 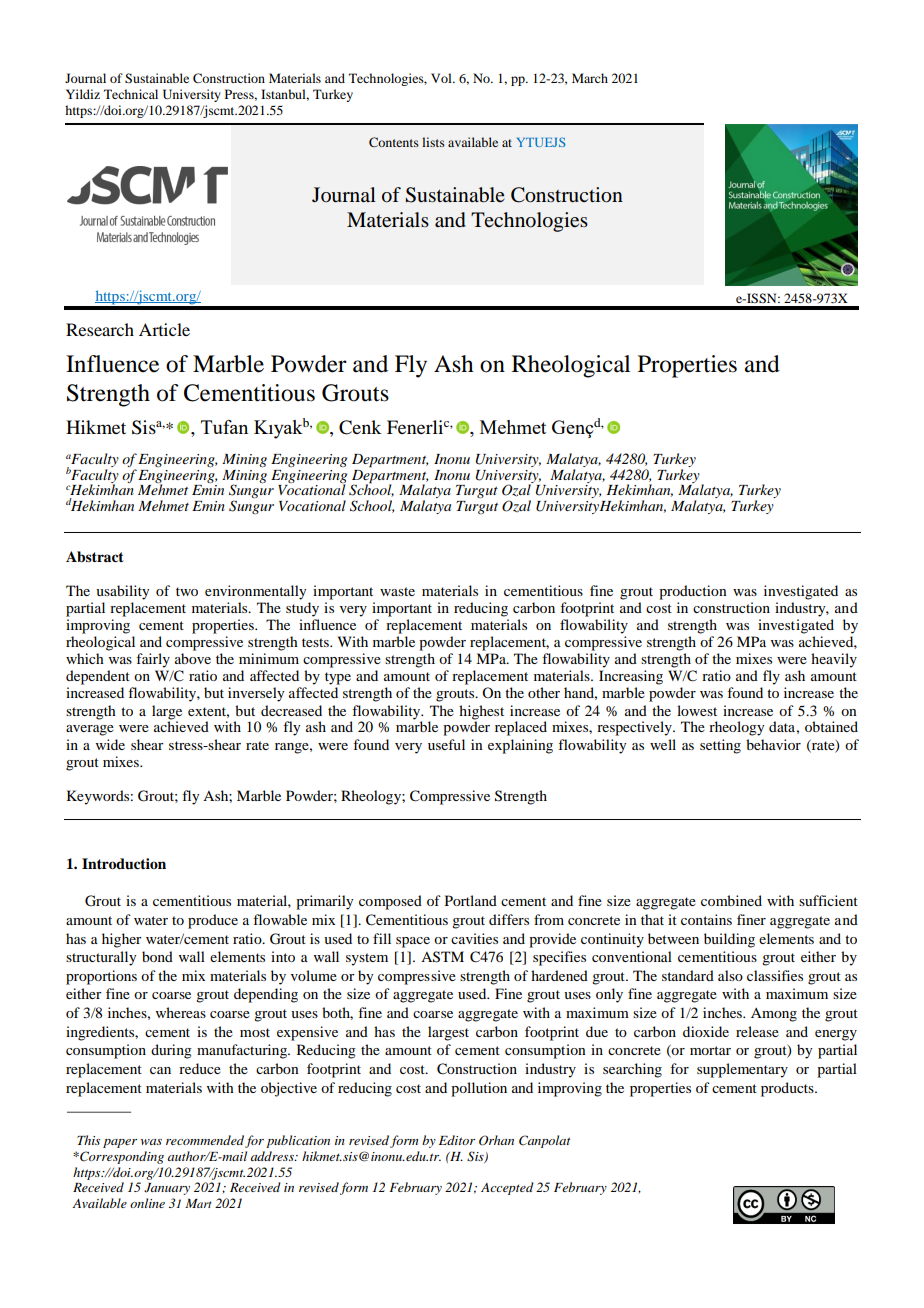 I want to click on waste, so click(x=397, y=591).
